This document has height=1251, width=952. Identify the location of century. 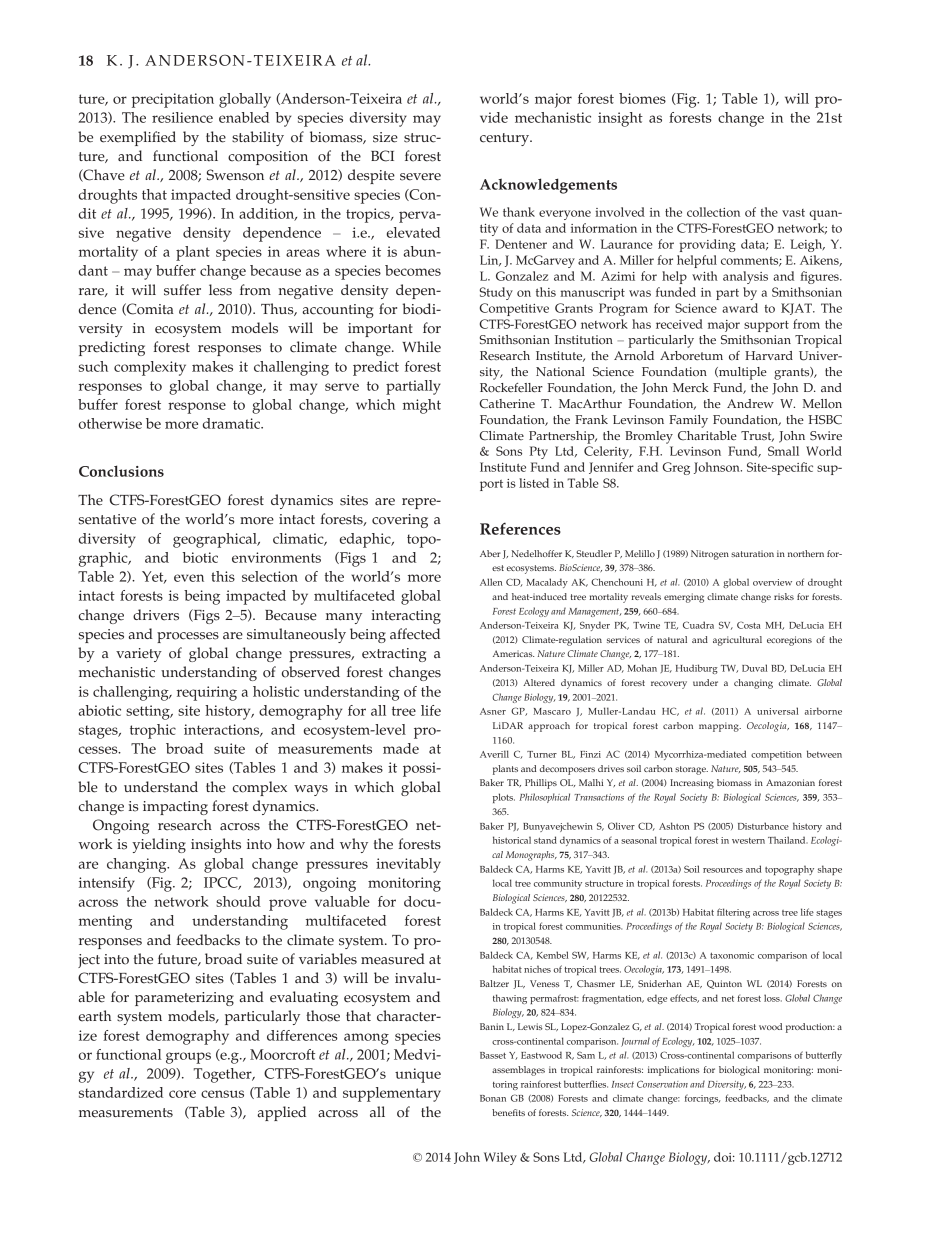
(506, 139).
